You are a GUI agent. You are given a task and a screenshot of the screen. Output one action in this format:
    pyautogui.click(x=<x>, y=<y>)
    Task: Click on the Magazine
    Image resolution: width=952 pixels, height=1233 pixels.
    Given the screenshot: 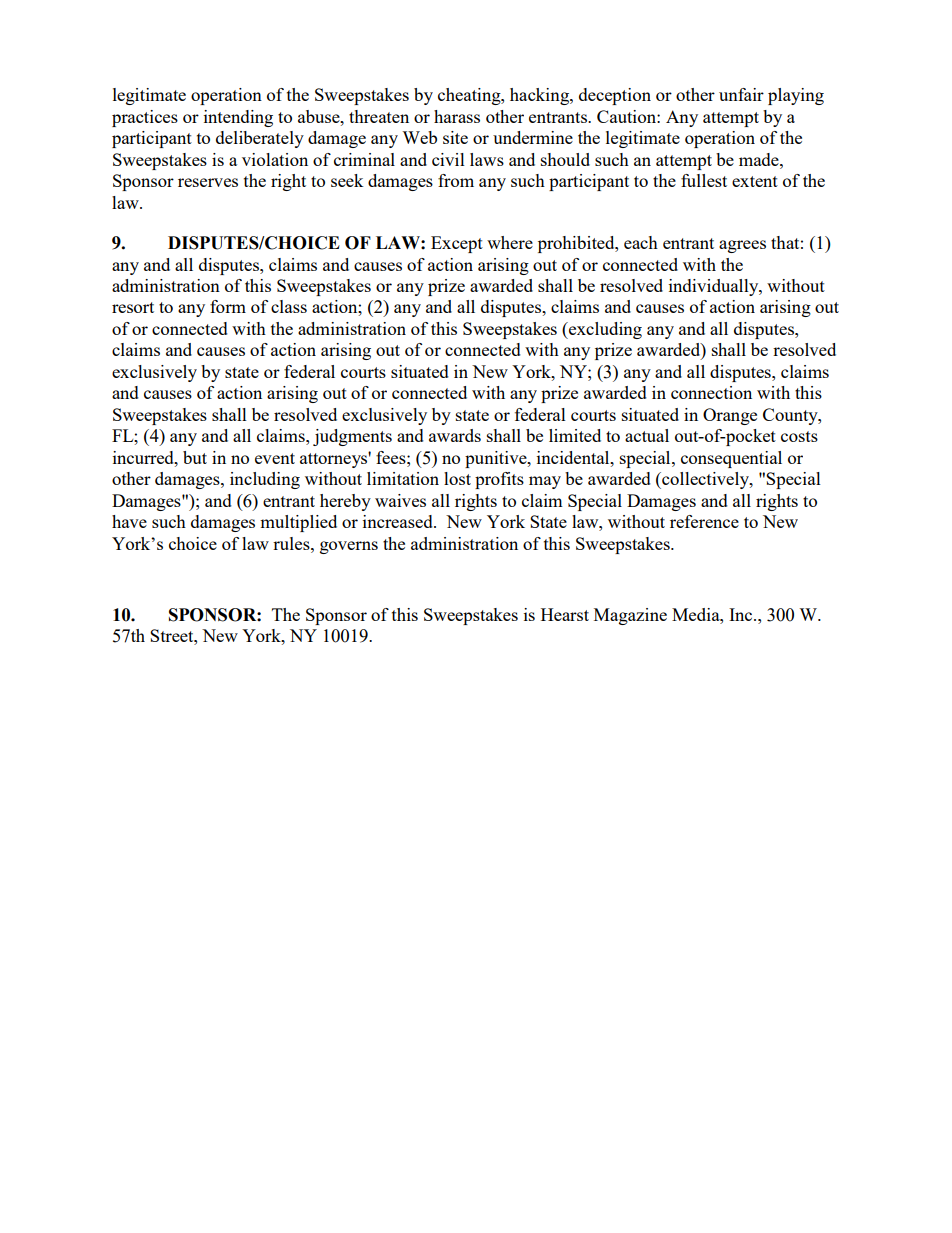 What is the action you would take?
    pyautogui.click(x=630, y=616)
